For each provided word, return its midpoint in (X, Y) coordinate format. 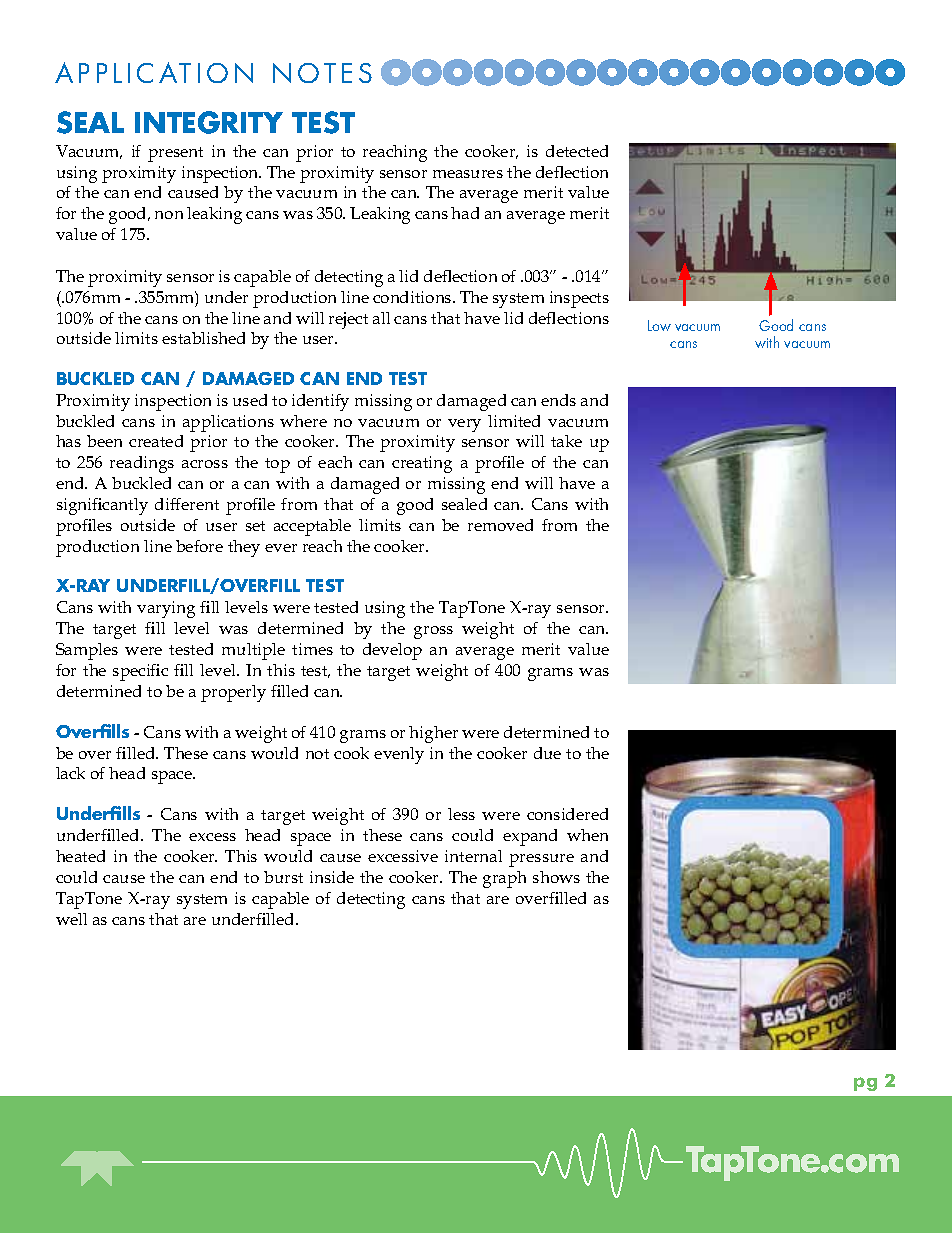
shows (556, 877)
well (71, 919)
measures (468, 174)
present (175, 154)
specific (140, 672)
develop (392, 651)
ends (558, 400)
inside (332, 877)
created (156, 441)
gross (433, 632)
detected (577, 151)
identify (320, 402)
